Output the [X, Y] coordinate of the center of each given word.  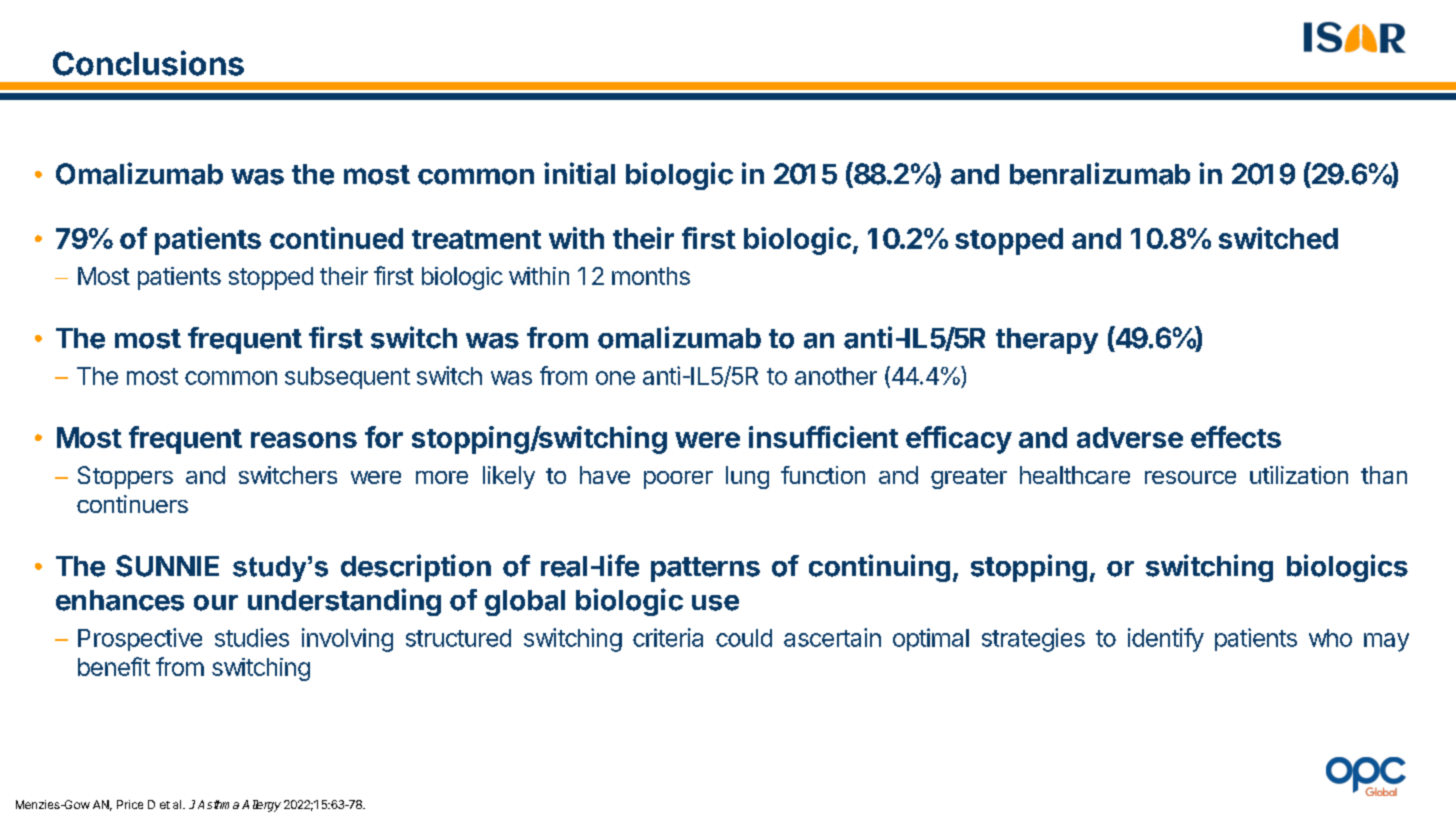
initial [579, 173]
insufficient [823, 437]
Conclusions [148, 63]
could [744, 638]
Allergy [261, 806]
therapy [1047, 341]
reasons [304, 440]
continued [336, 238]
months [651, 276]
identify [1166, 640]
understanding [344, 602]
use [715, 603]
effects [1236, 437]
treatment [476, 239]
